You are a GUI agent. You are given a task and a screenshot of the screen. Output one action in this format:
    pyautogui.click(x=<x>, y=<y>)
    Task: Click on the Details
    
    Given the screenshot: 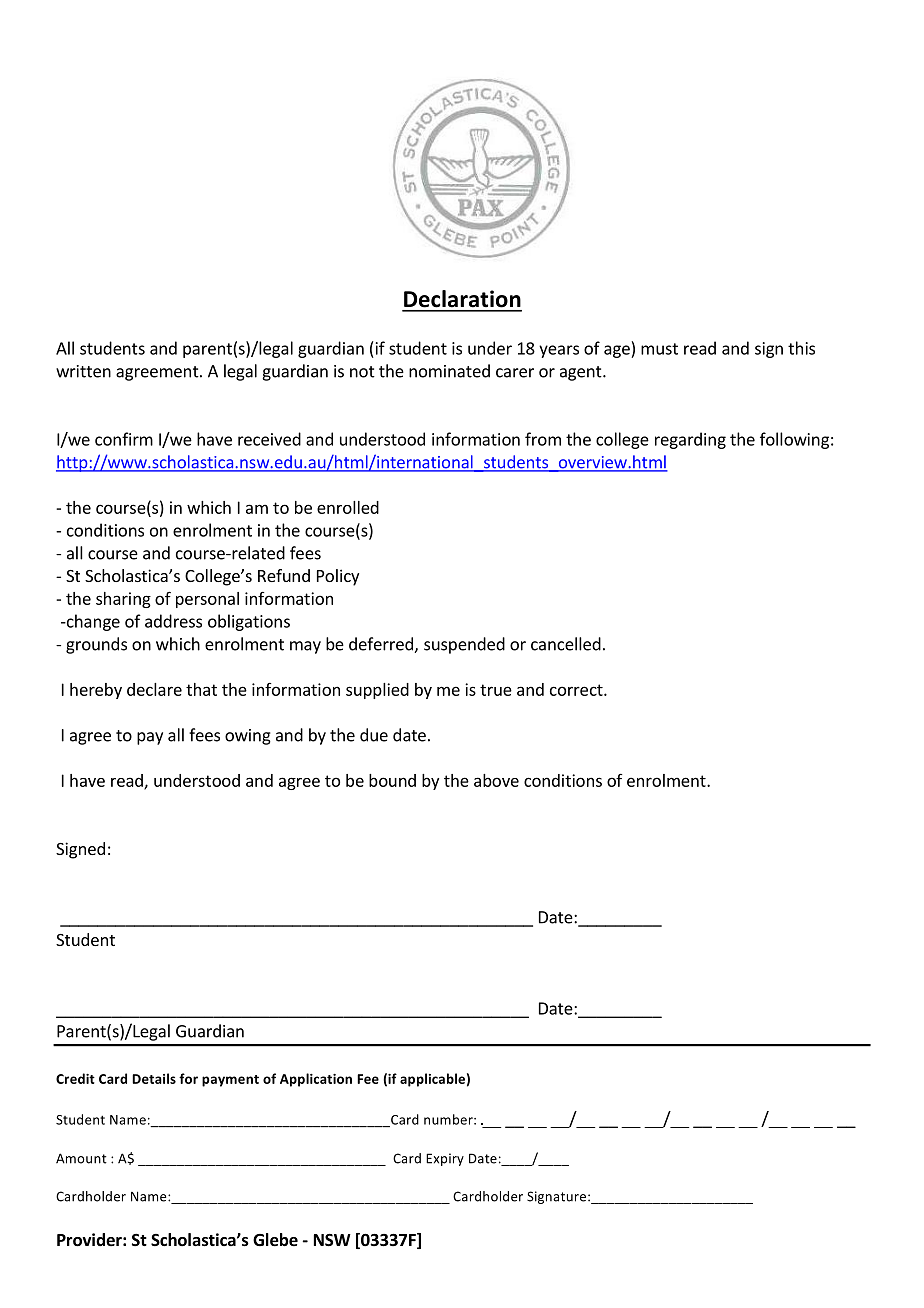 What is the action you would take?
    pyautogui.click(x=154, y=1078)
